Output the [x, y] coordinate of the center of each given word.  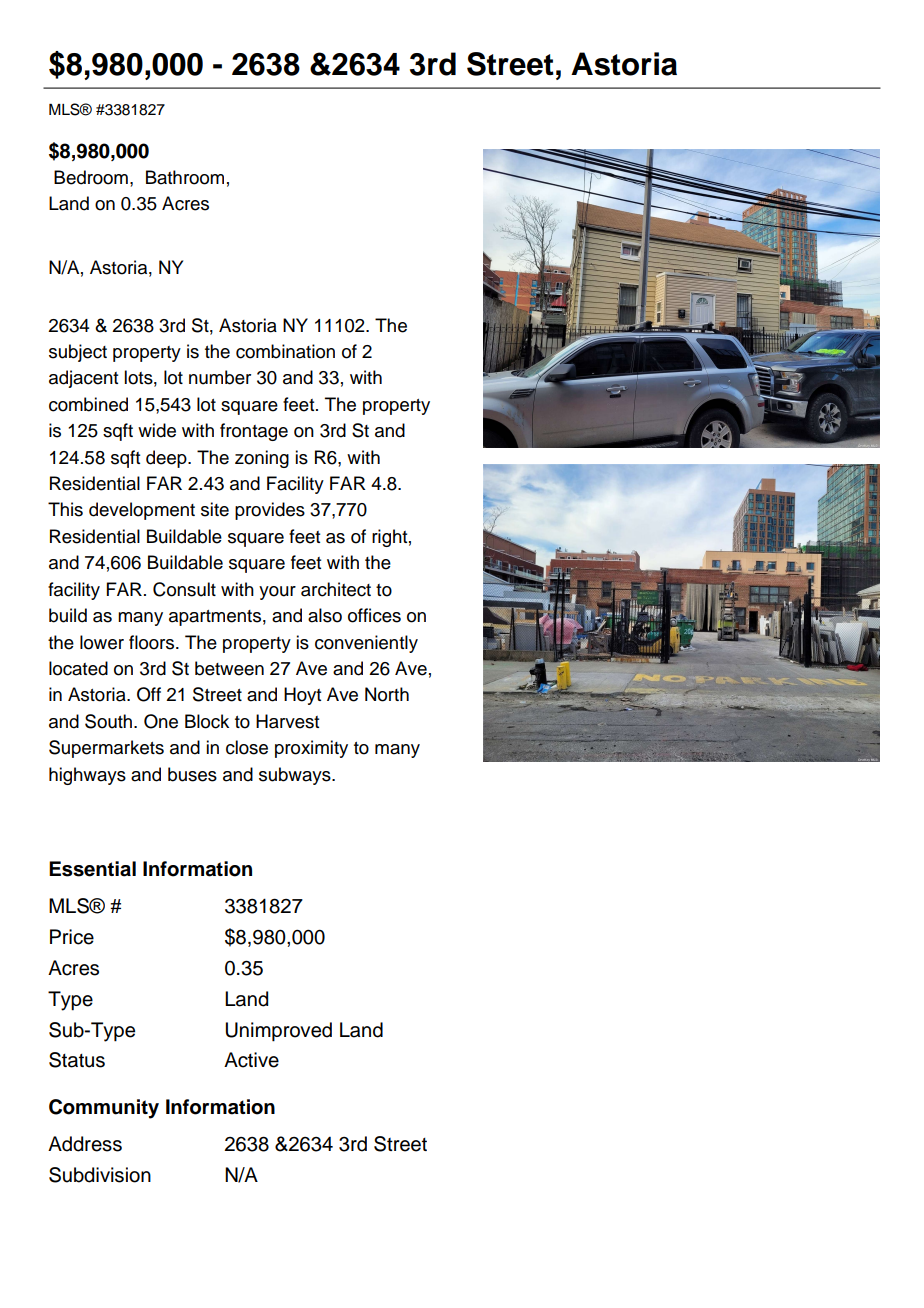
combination [285, 351]
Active [251, 1060]
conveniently [366, 644]
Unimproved [279, 1032]
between [229, 668]
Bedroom [91, 177]
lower [102, 642]
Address [85, 1144]
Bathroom [185, 177]
